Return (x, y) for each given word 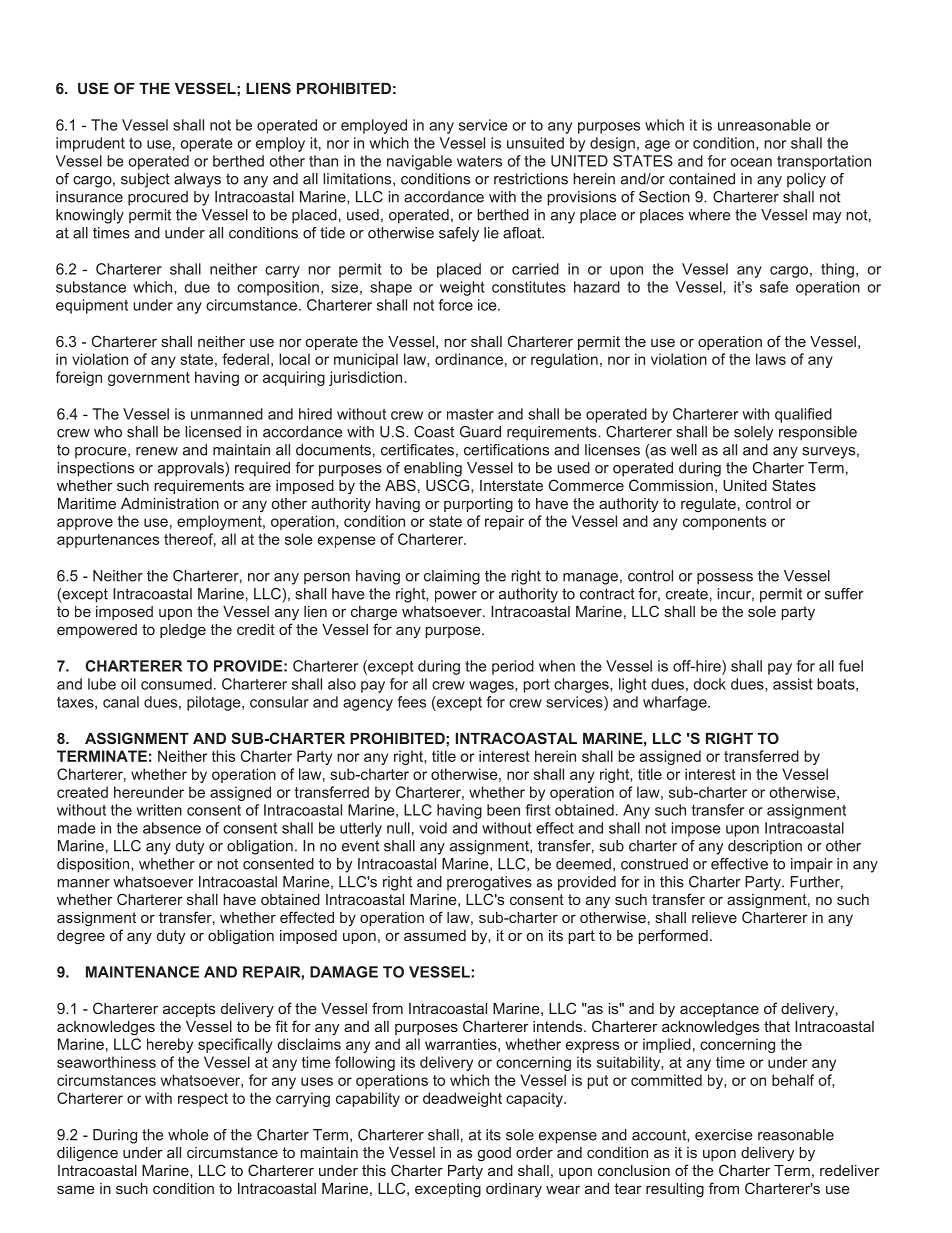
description (765, 847)
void (433, 828)
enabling (433, 469)
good (494, 1154)
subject (145, 180)
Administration (170, 503)
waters (479, 161)
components (724, 523)
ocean (751, 162)
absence (172, 828)
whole (188, 1135)
